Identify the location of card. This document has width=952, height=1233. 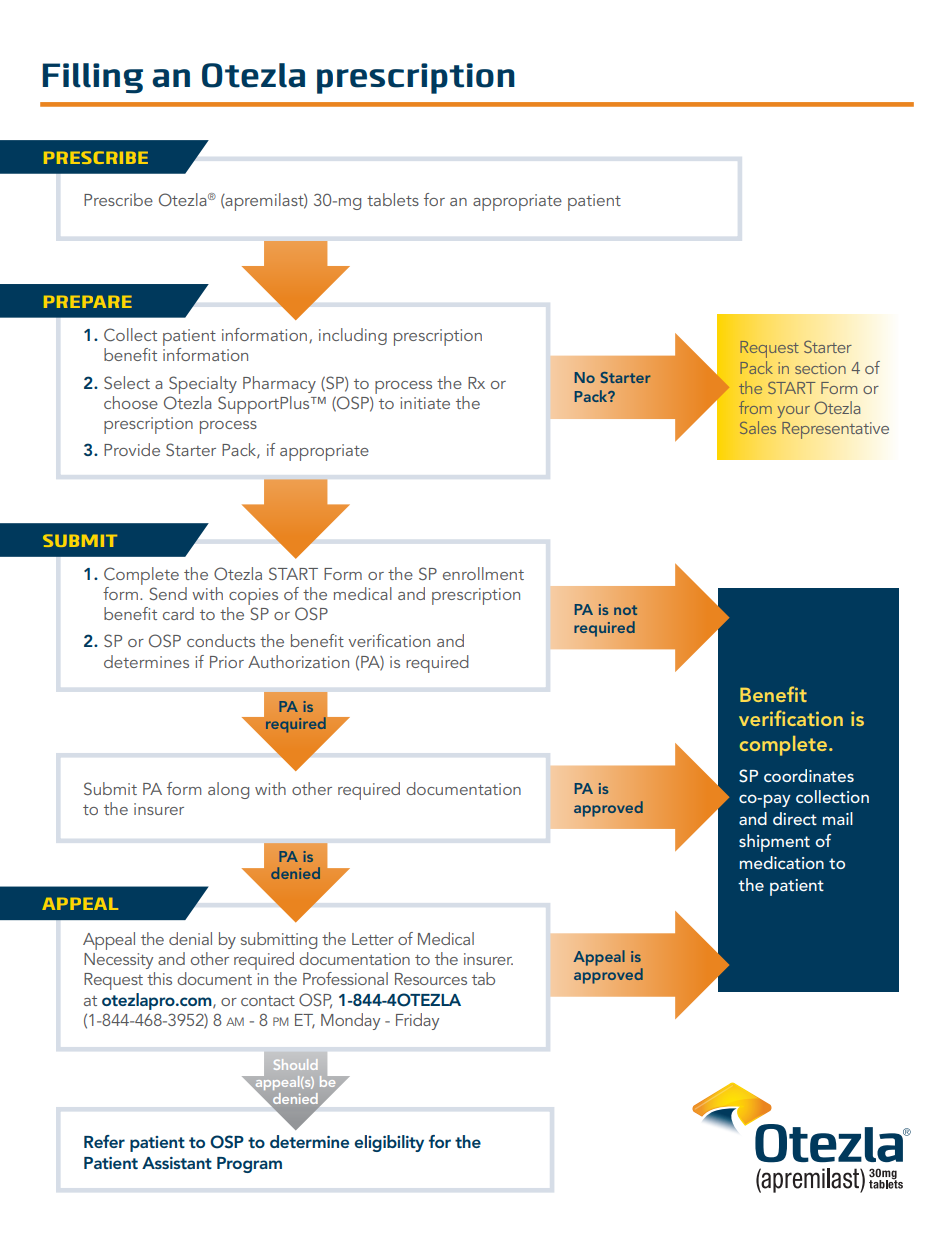
(178, 613).
